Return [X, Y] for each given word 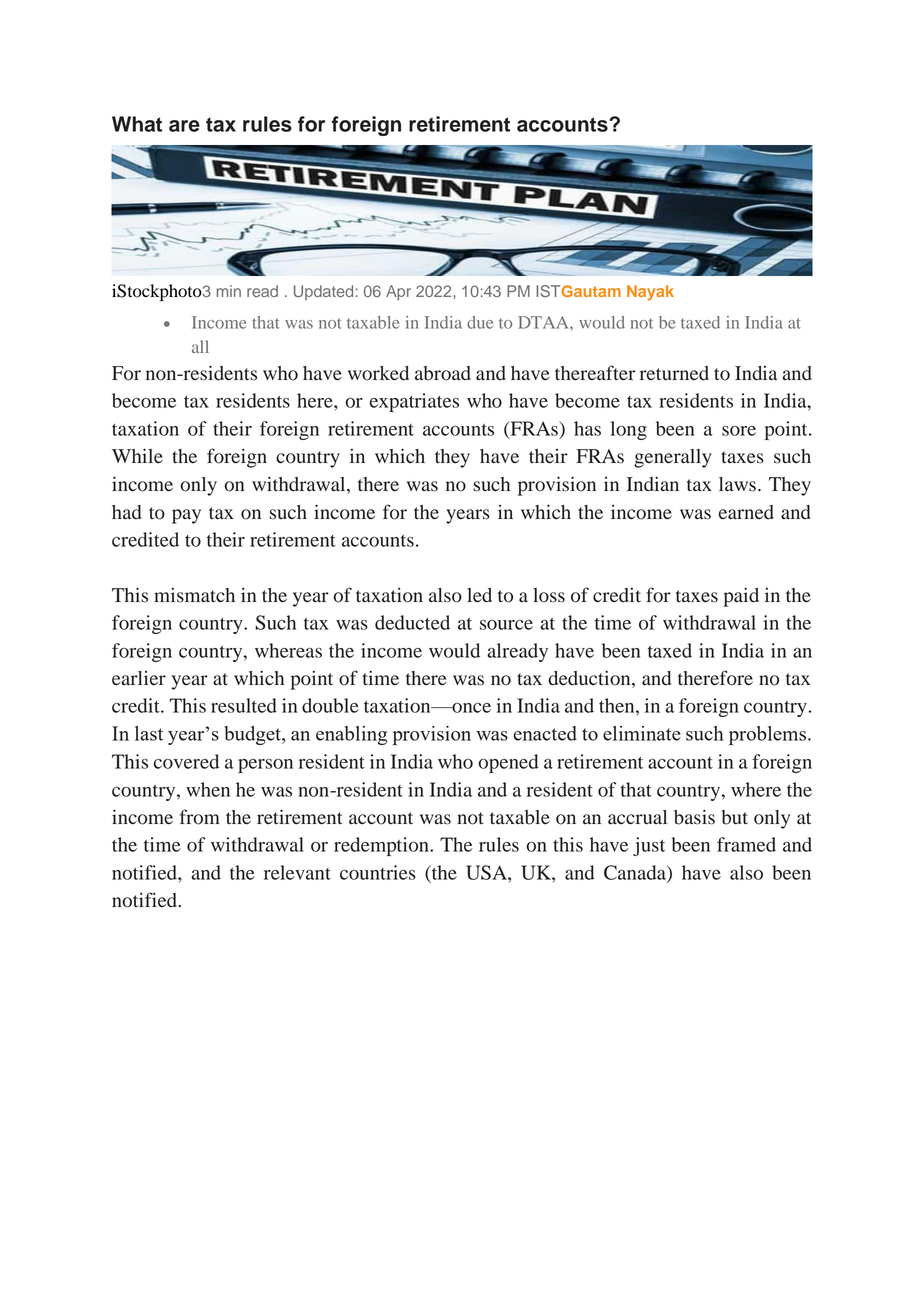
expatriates [414, 402]
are [184, 126]
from [200, 817]
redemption [382, 846]
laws [737, 484]
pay [186, 516]
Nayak [650, 293]
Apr [398, 293]
